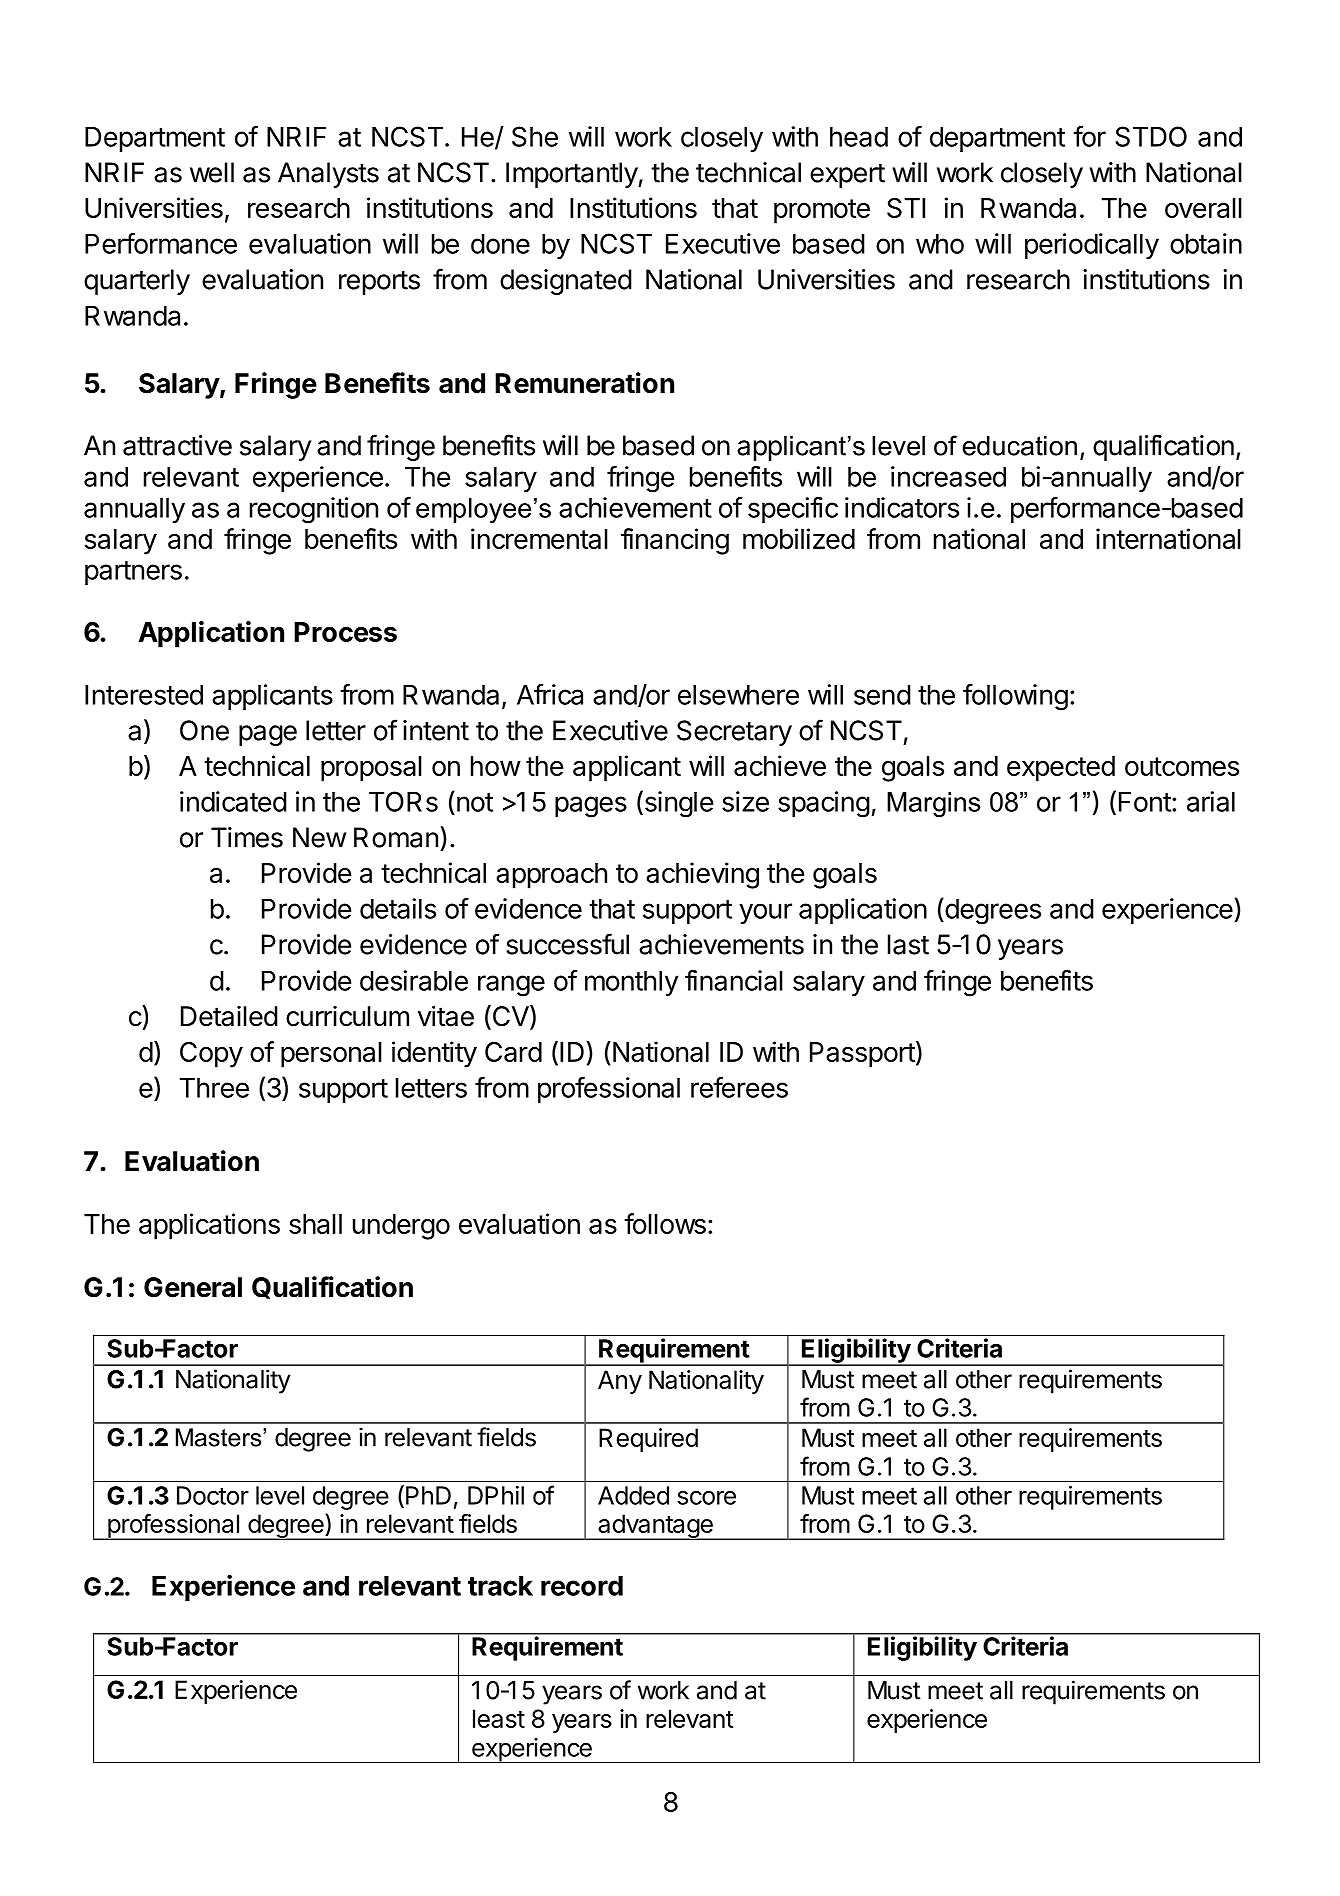 The width and height of the screenshot is (1340, 1896). Describe the element at coordinates (702, 875) in the screenshot. I see `achieving` at that location.
